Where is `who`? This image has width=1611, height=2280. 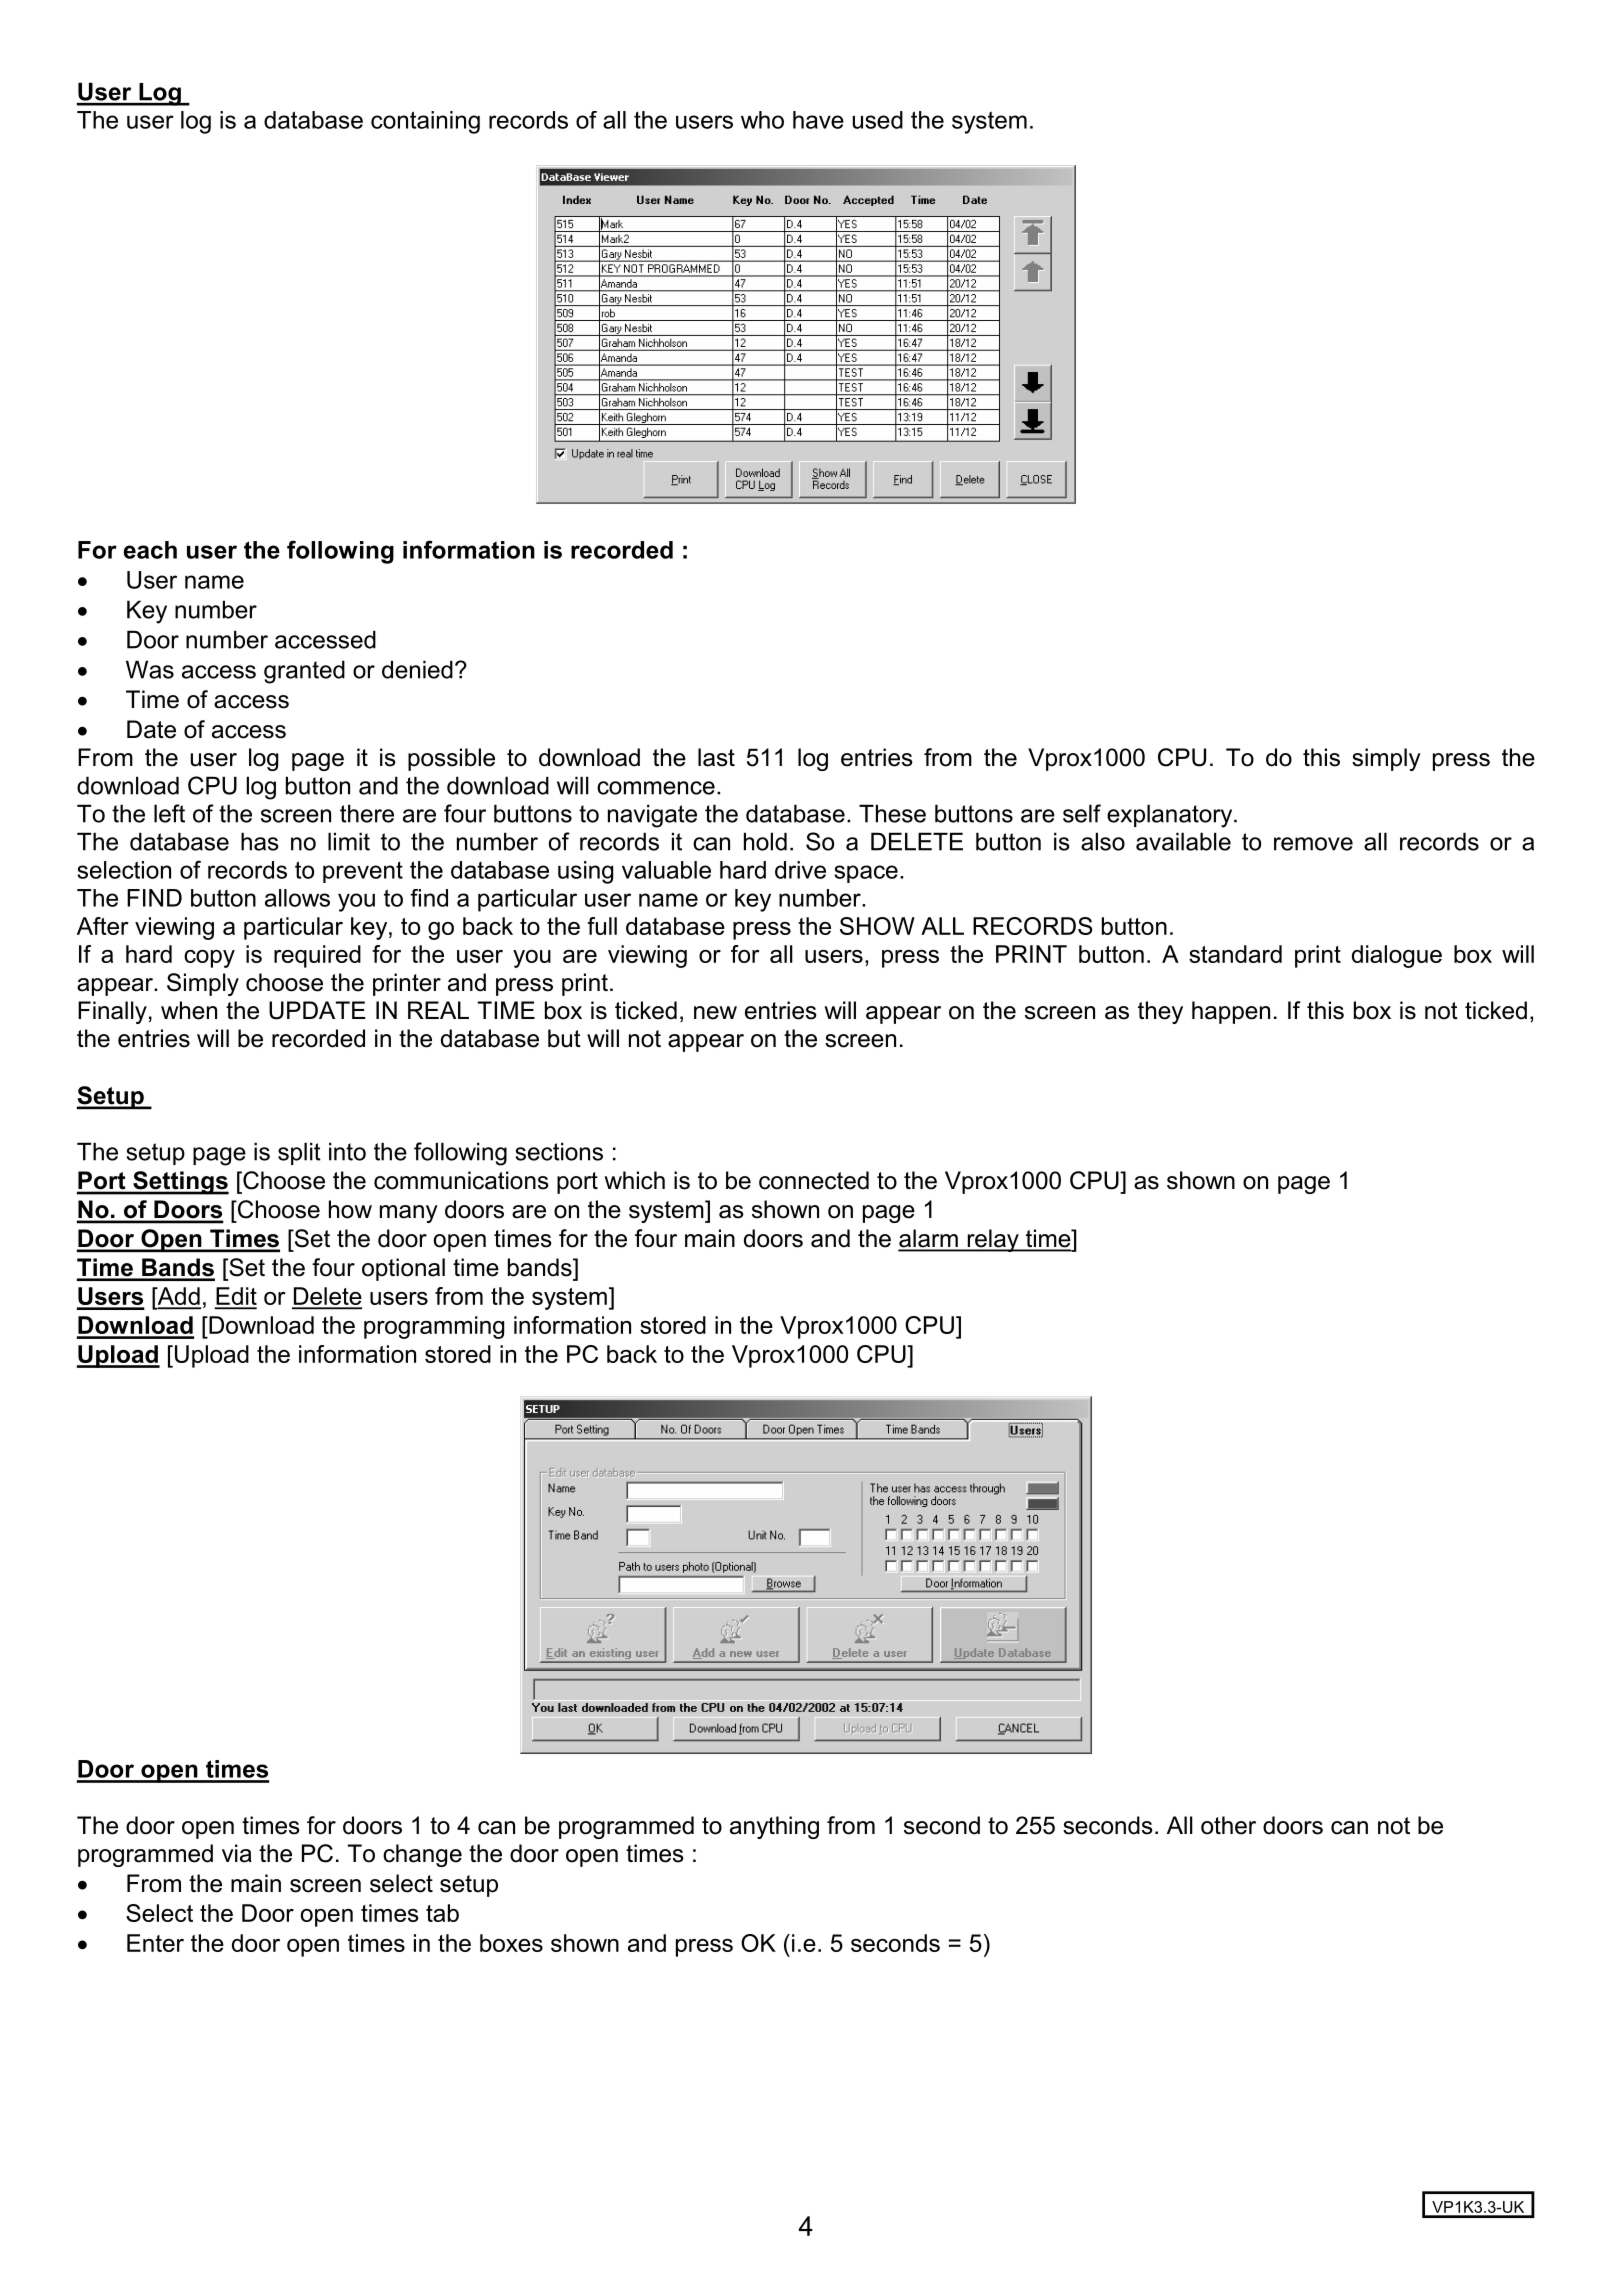 who is located at coordinates (762, 120).
